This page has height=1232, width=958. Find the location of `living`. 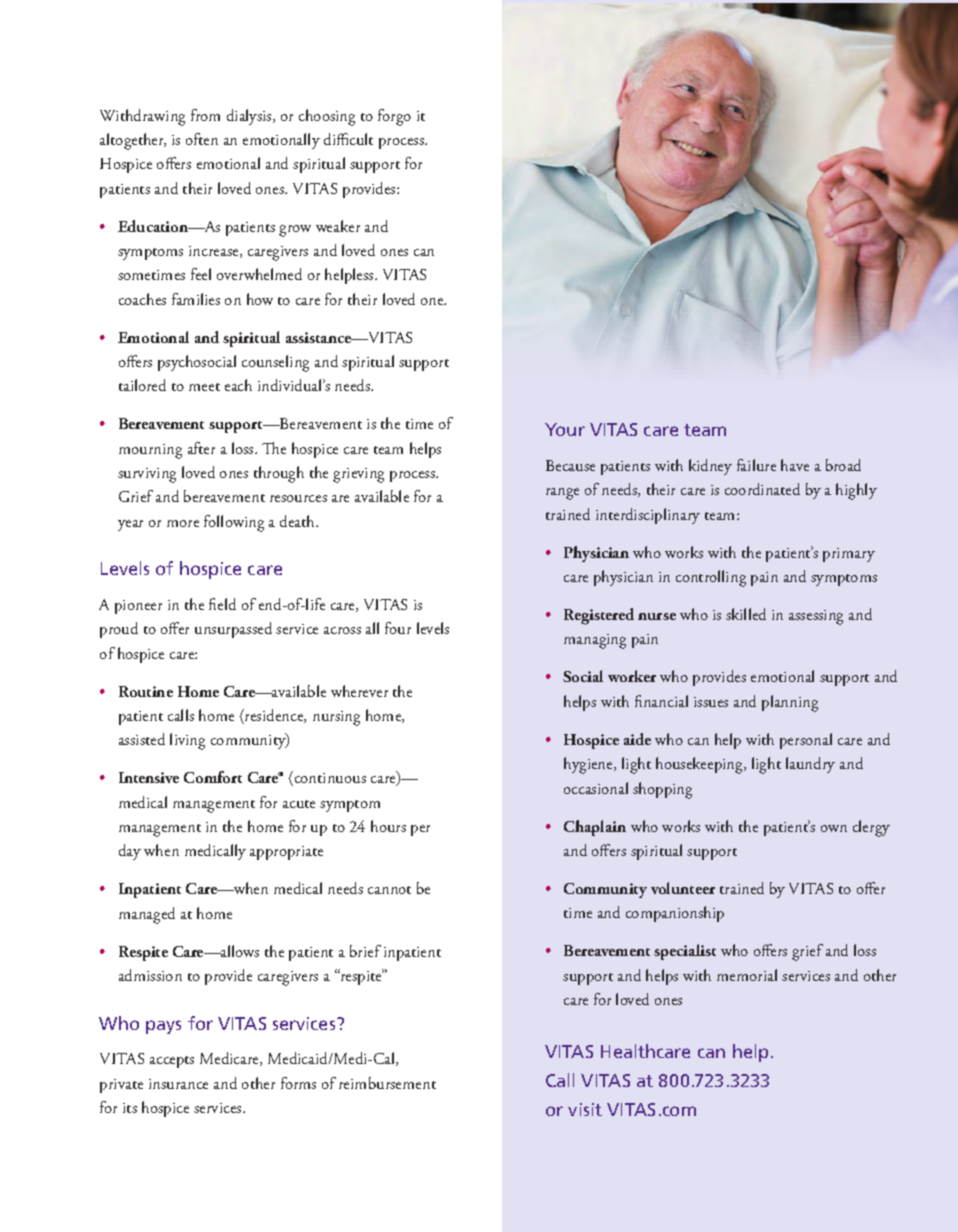

living is located at coordinates (187, 741).
